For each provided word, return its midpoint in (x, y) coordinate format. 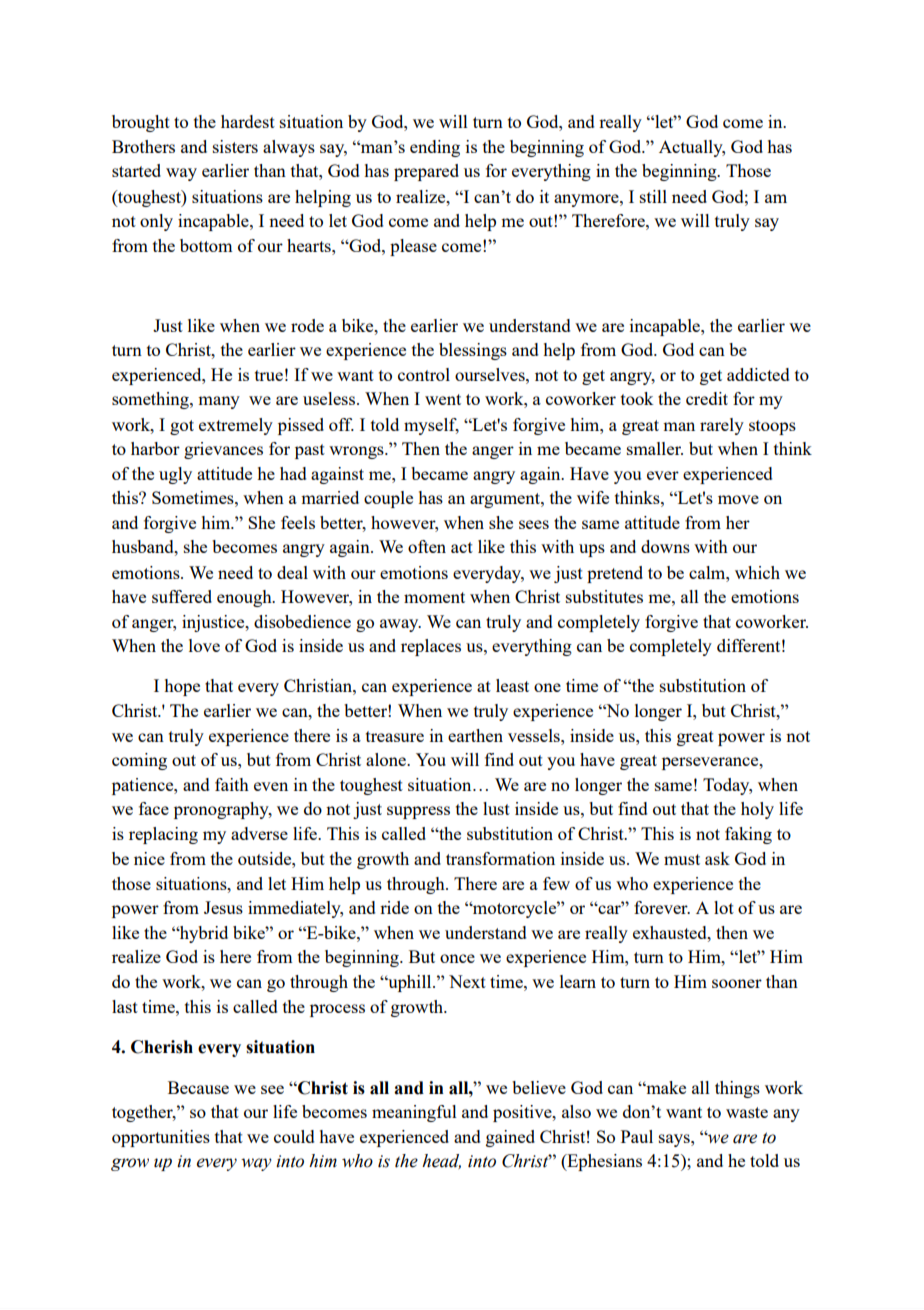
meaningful (414, 1113)
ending (435, 148)
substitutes (604, 596)
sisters (235, 146)
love (204, 645)
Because (198, 1087)
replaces (431, 647)
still (653, 196)
